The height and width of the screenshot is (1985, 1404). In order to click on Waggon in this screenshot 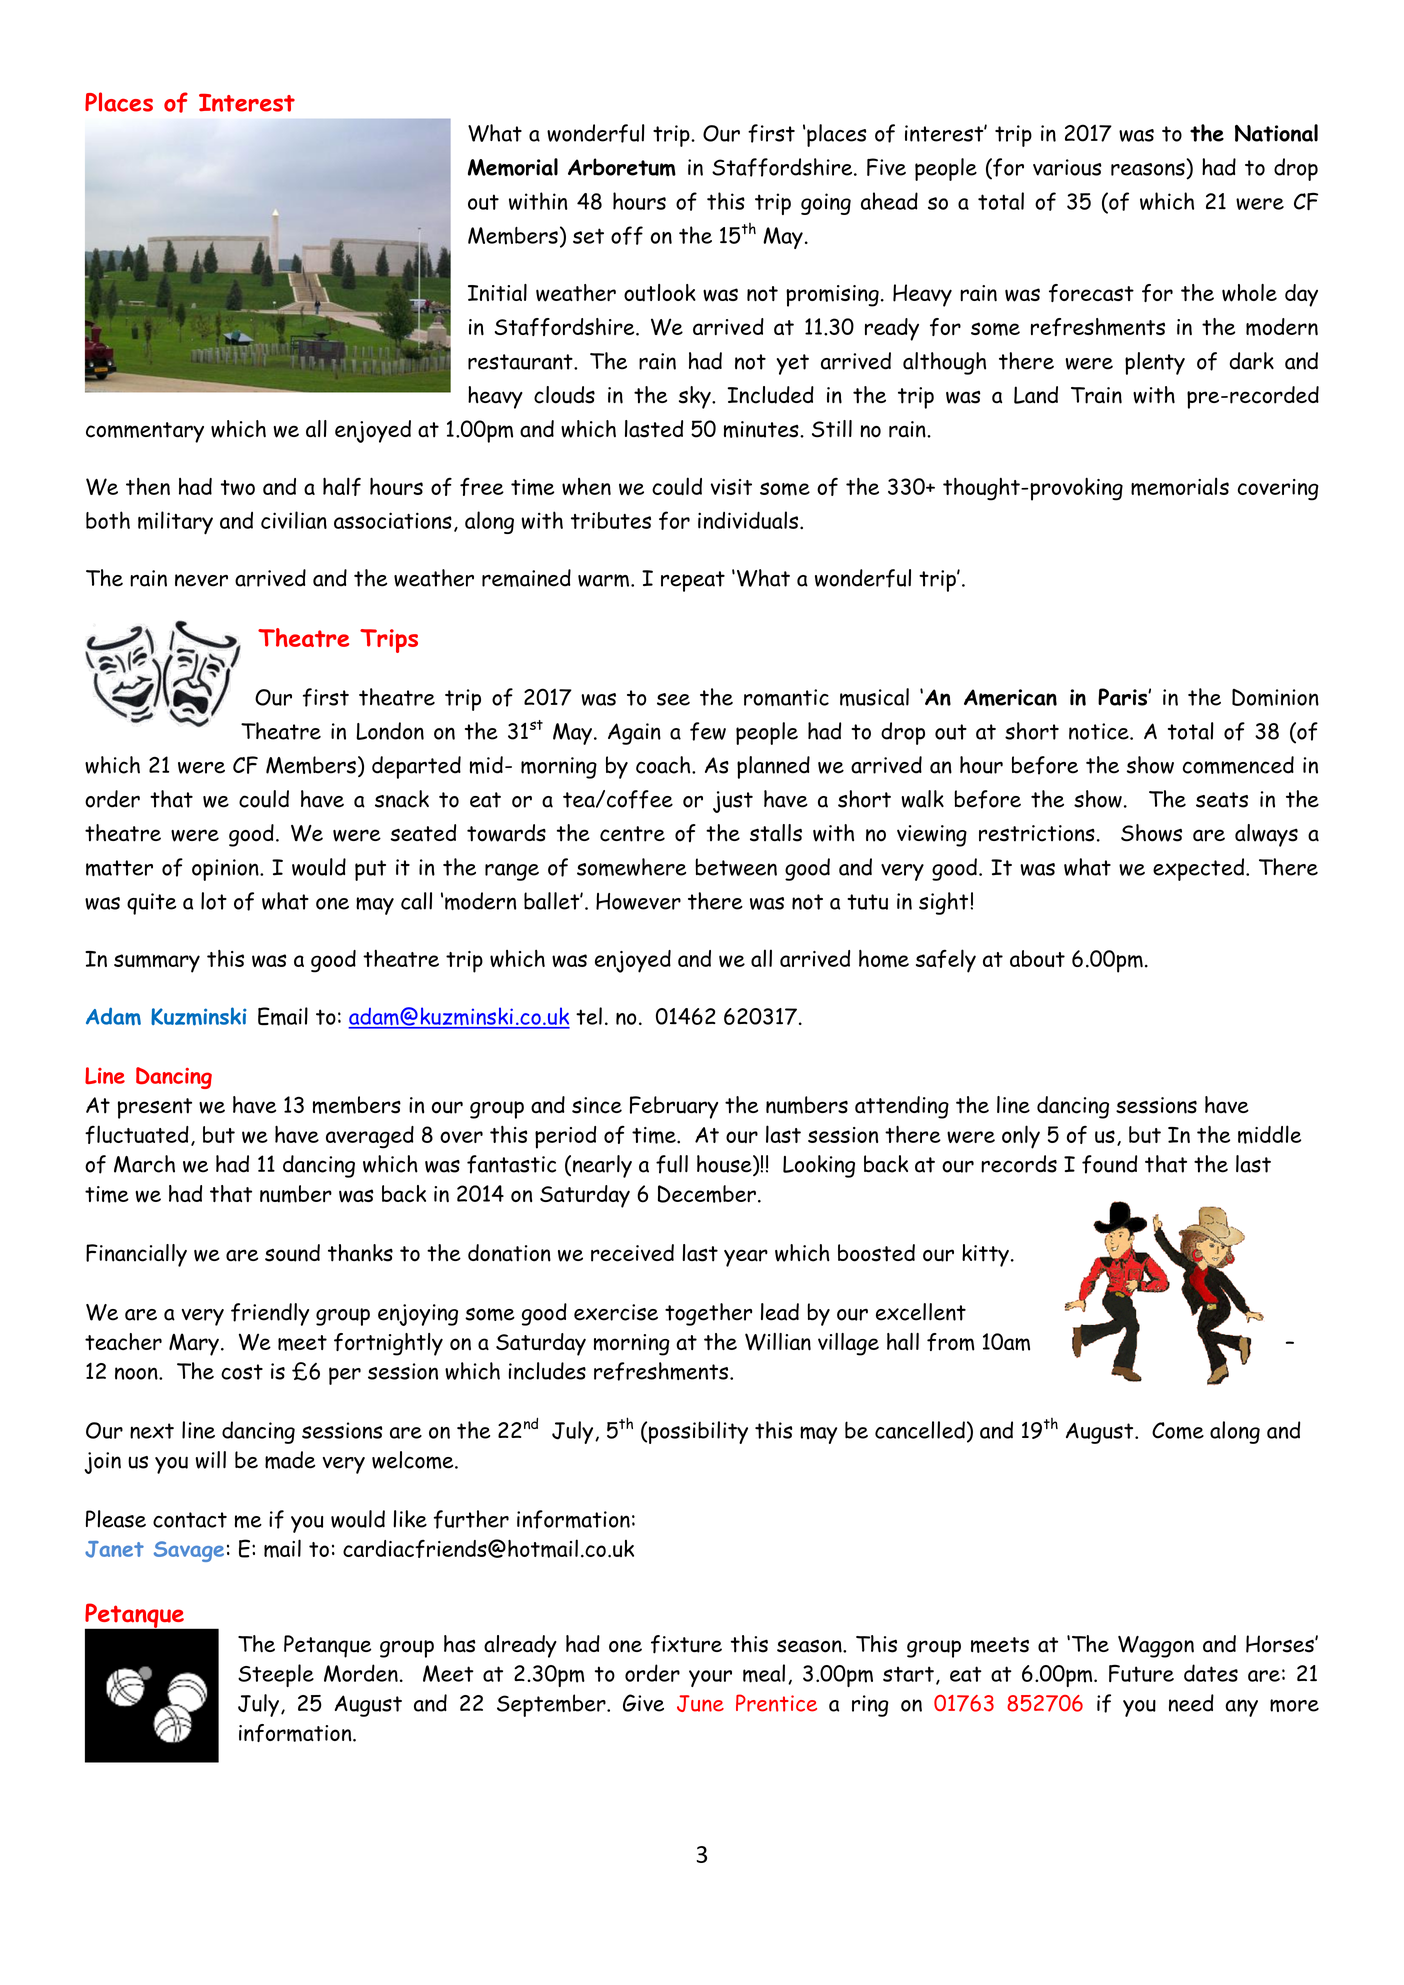, I will do `click(1156, 1647)`.
